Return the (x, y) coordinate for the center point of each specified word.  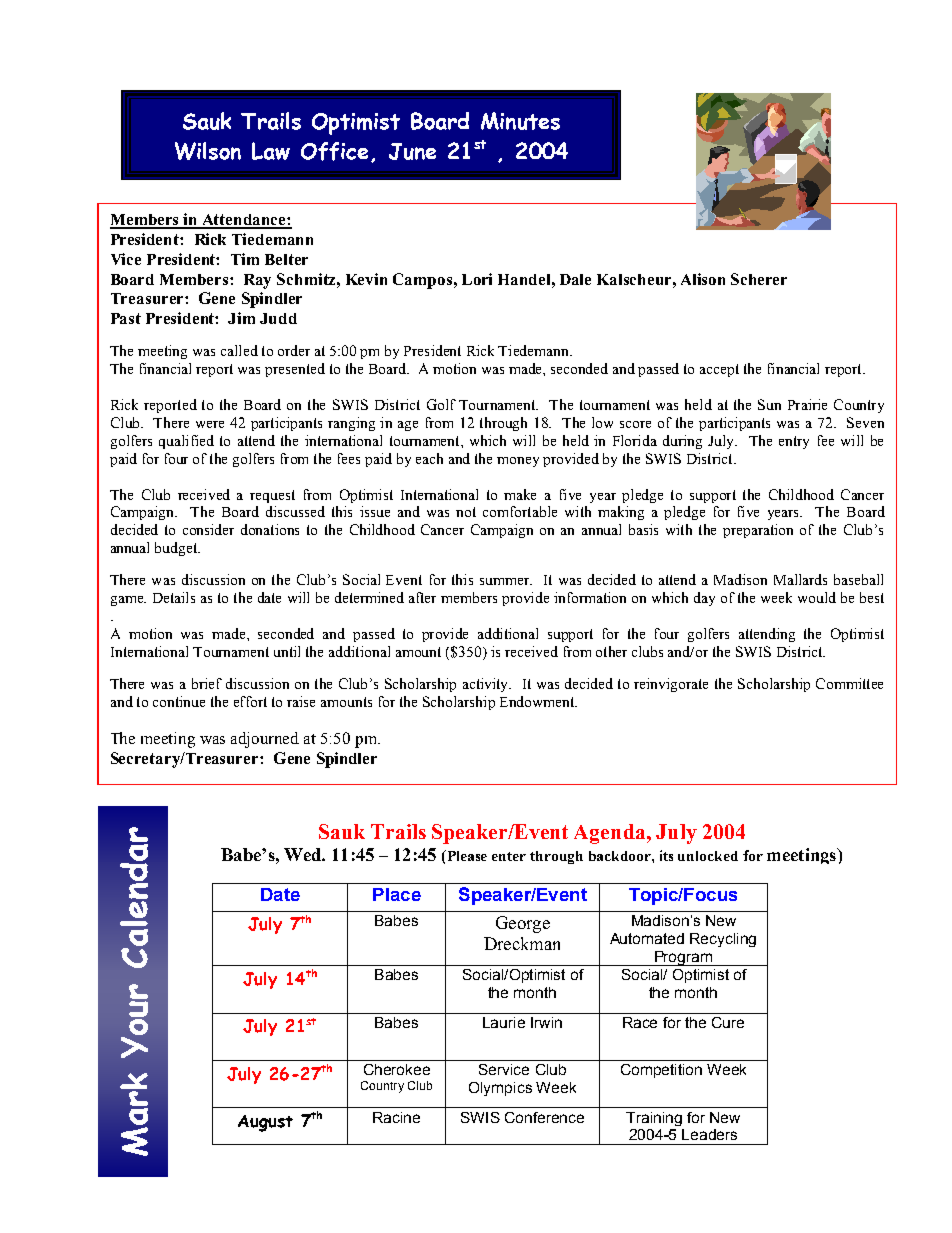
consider (208, 529)
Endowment (538, 701)
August (265, 1123)
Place (397, 894)
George (523, 924)
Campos (422, 281)
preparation (758, 531)
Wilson (208, 151)
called (239, 350)
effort (250, 701)
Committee (849, 683)
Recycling (723, 940)
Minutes (520, 121)
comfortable (520, 511)
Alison (703, 279)
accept (719, 370)
